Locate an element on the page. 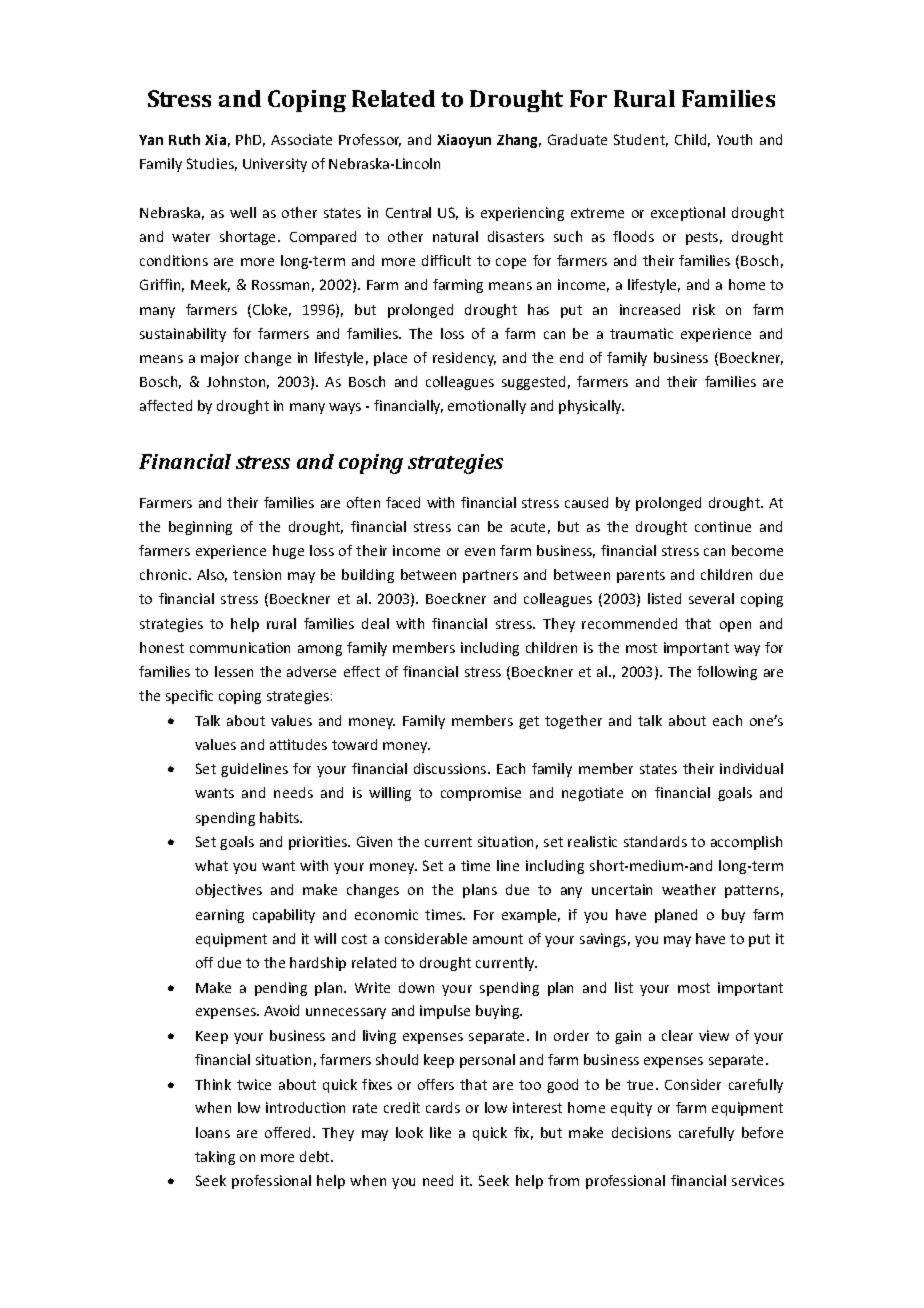  exceptional is located at coordinates (688, 214).
